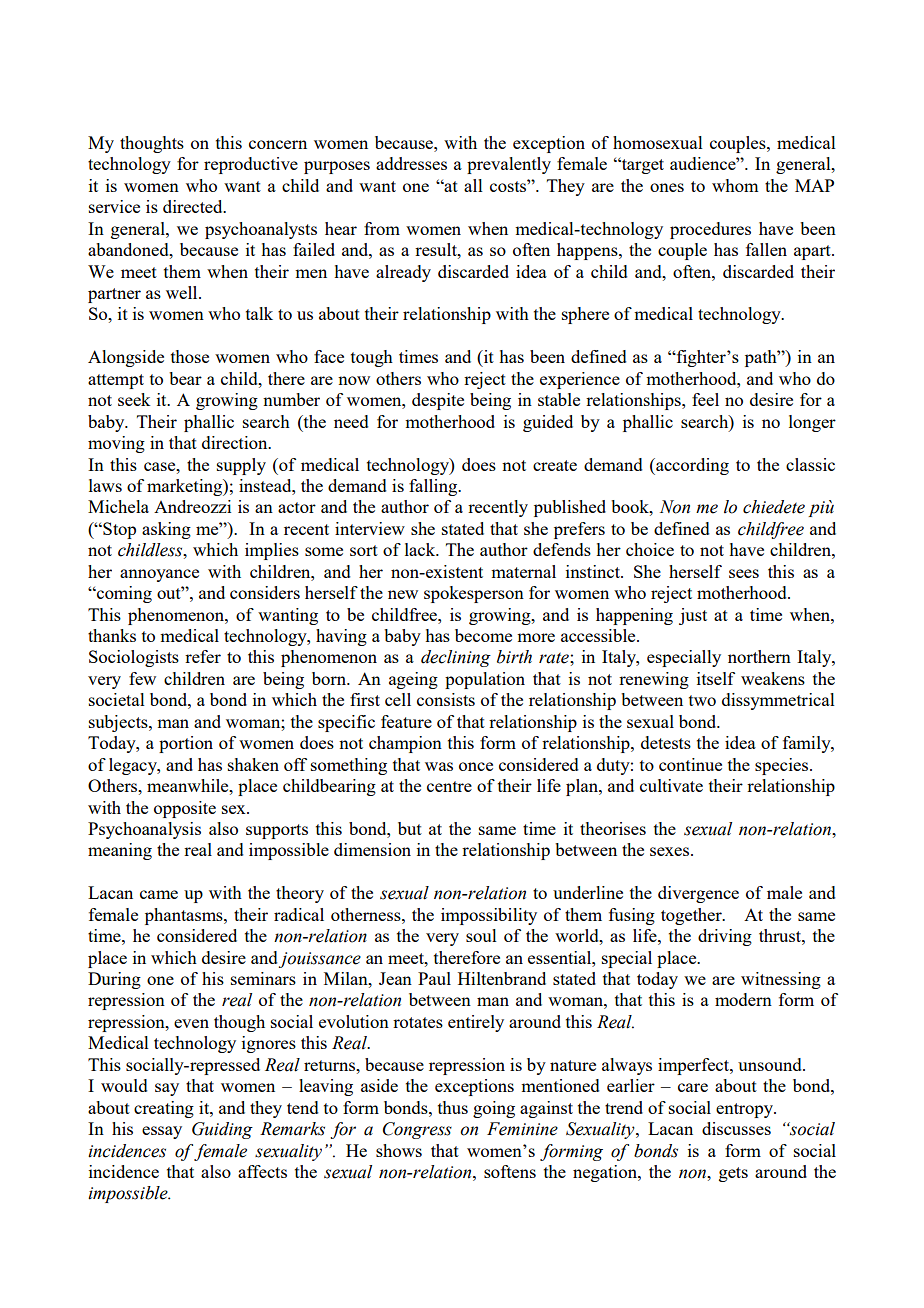  What do you see at coordinates (691, 466) in the document?
I see `according` at bounding box center [691, 466].
